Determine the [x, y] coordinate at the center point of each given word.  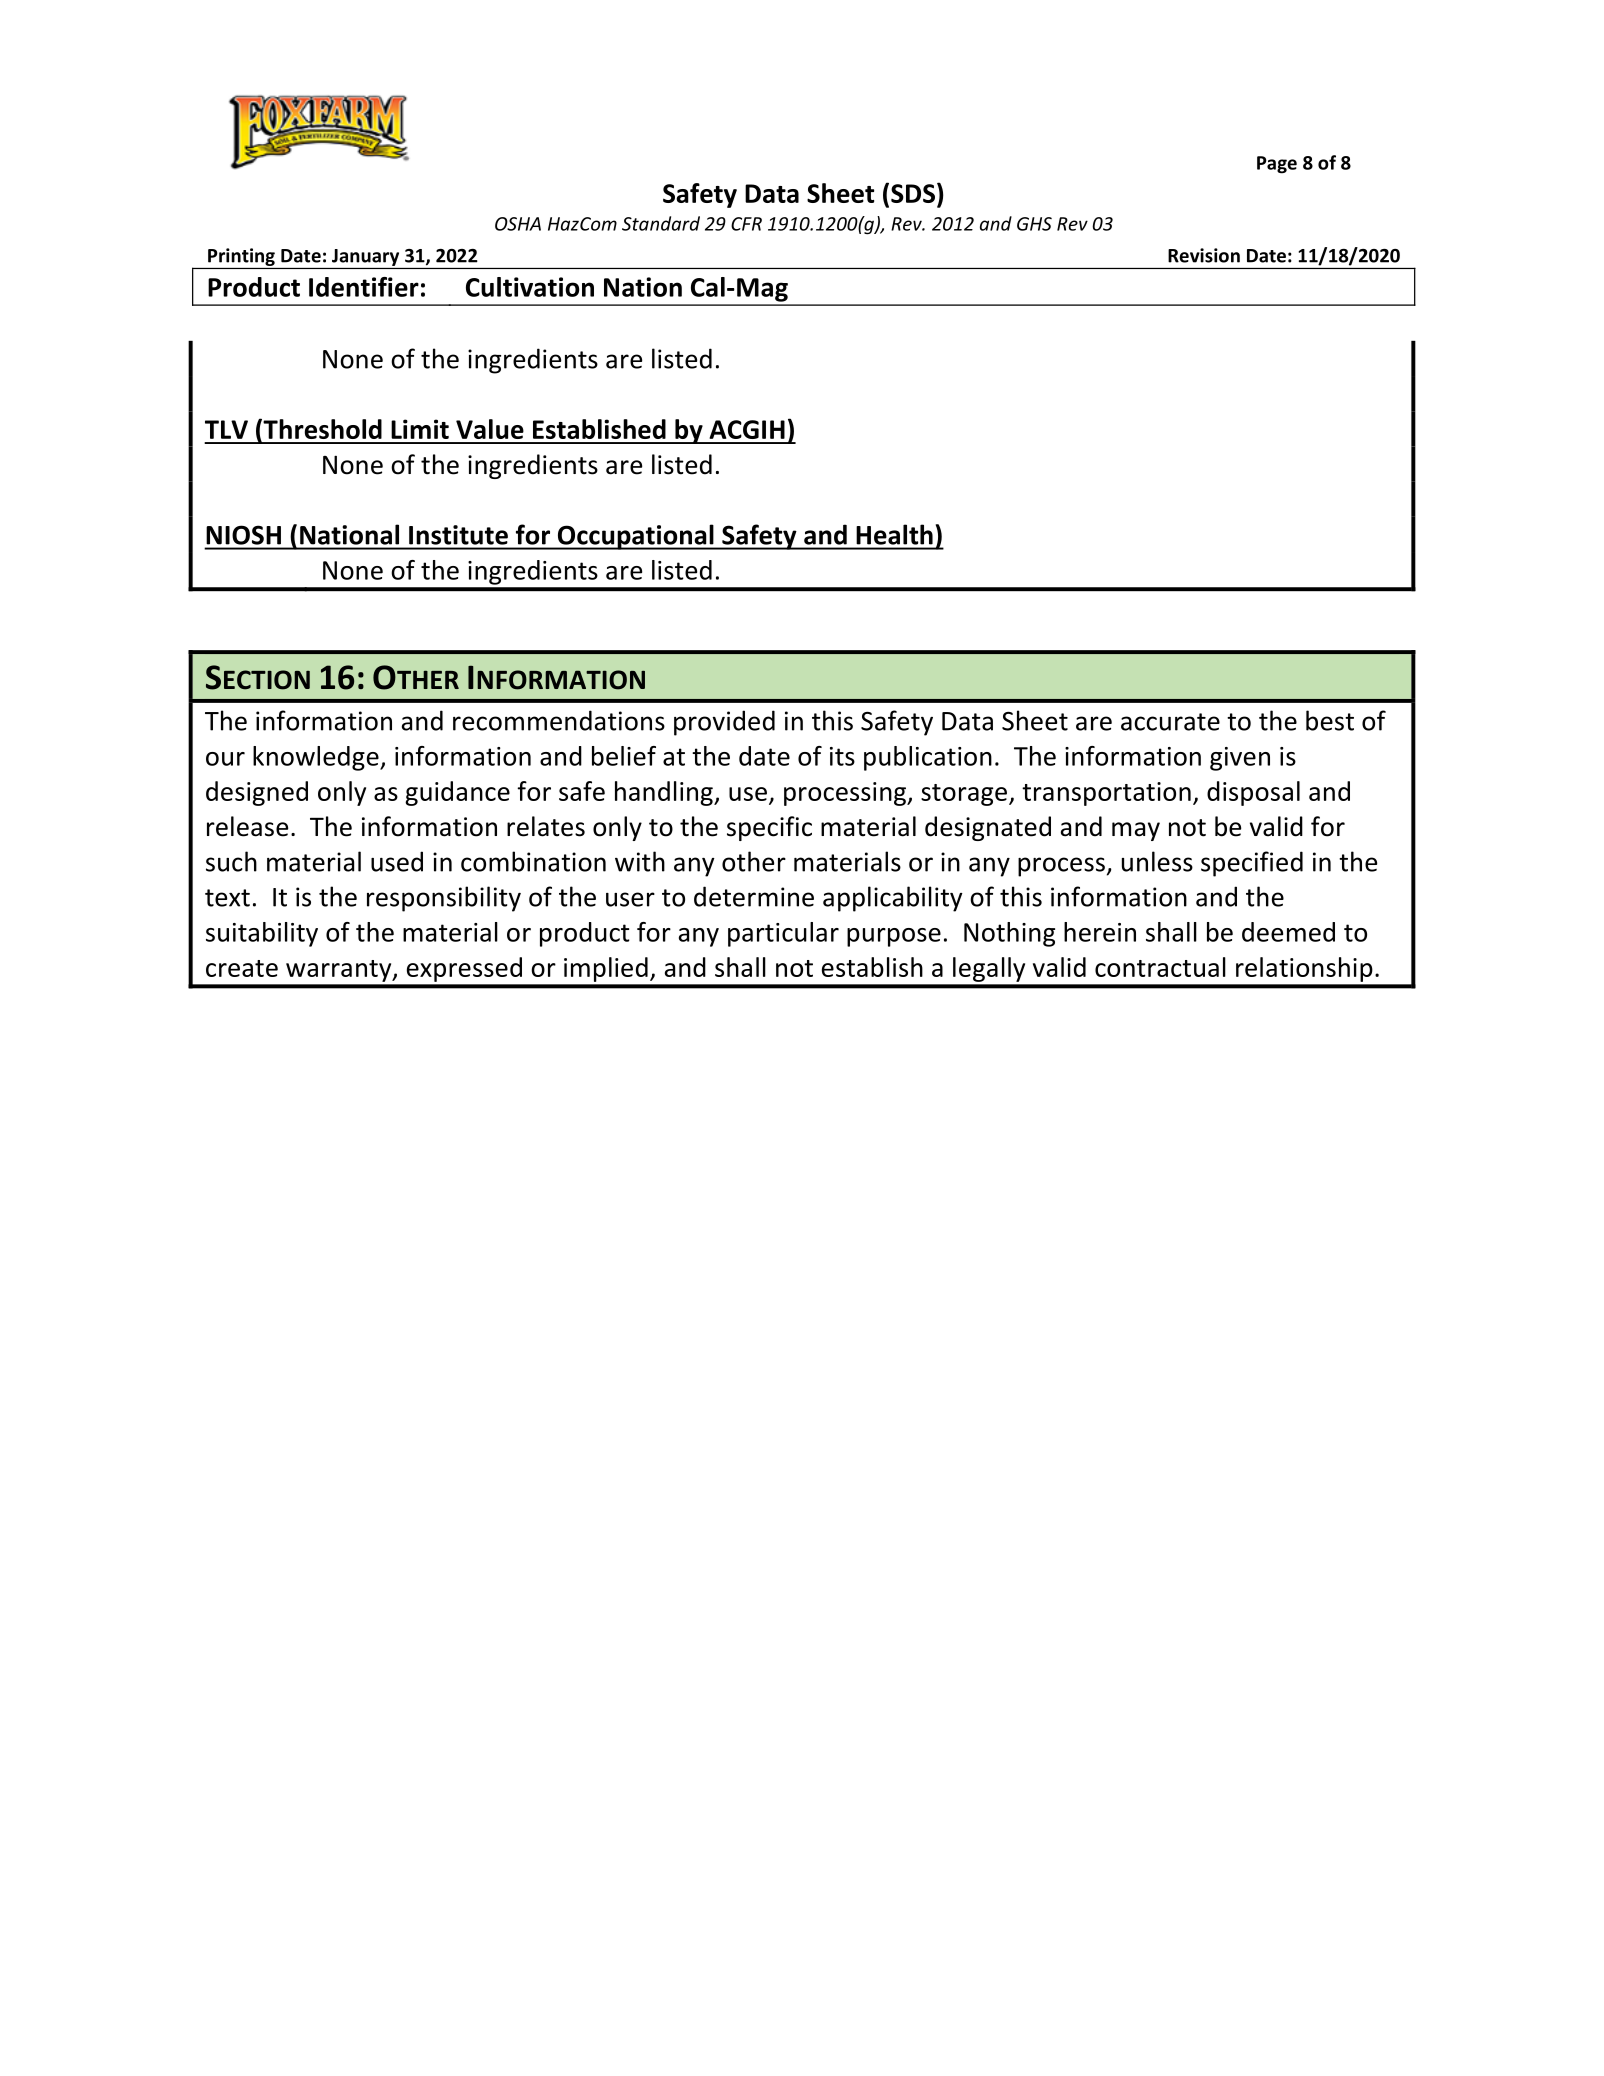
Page [1277, 165]
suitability [262, 934]
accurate [1170, 722]
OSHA [518, 224]
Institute [458, 535]
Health [895, 535]
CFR [746, 224]
